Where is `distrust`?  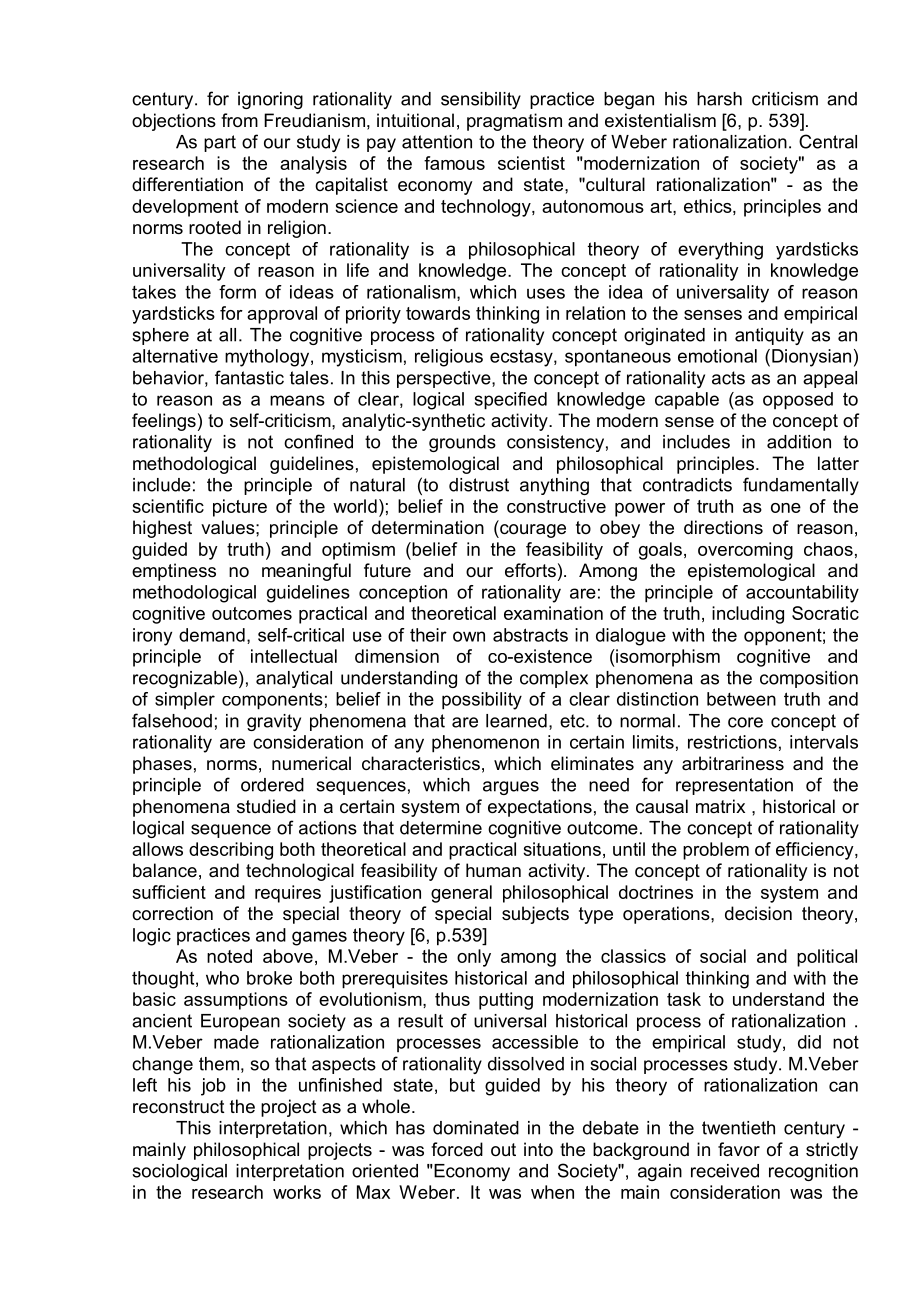
distrust is located at coordinates (479, 485).
